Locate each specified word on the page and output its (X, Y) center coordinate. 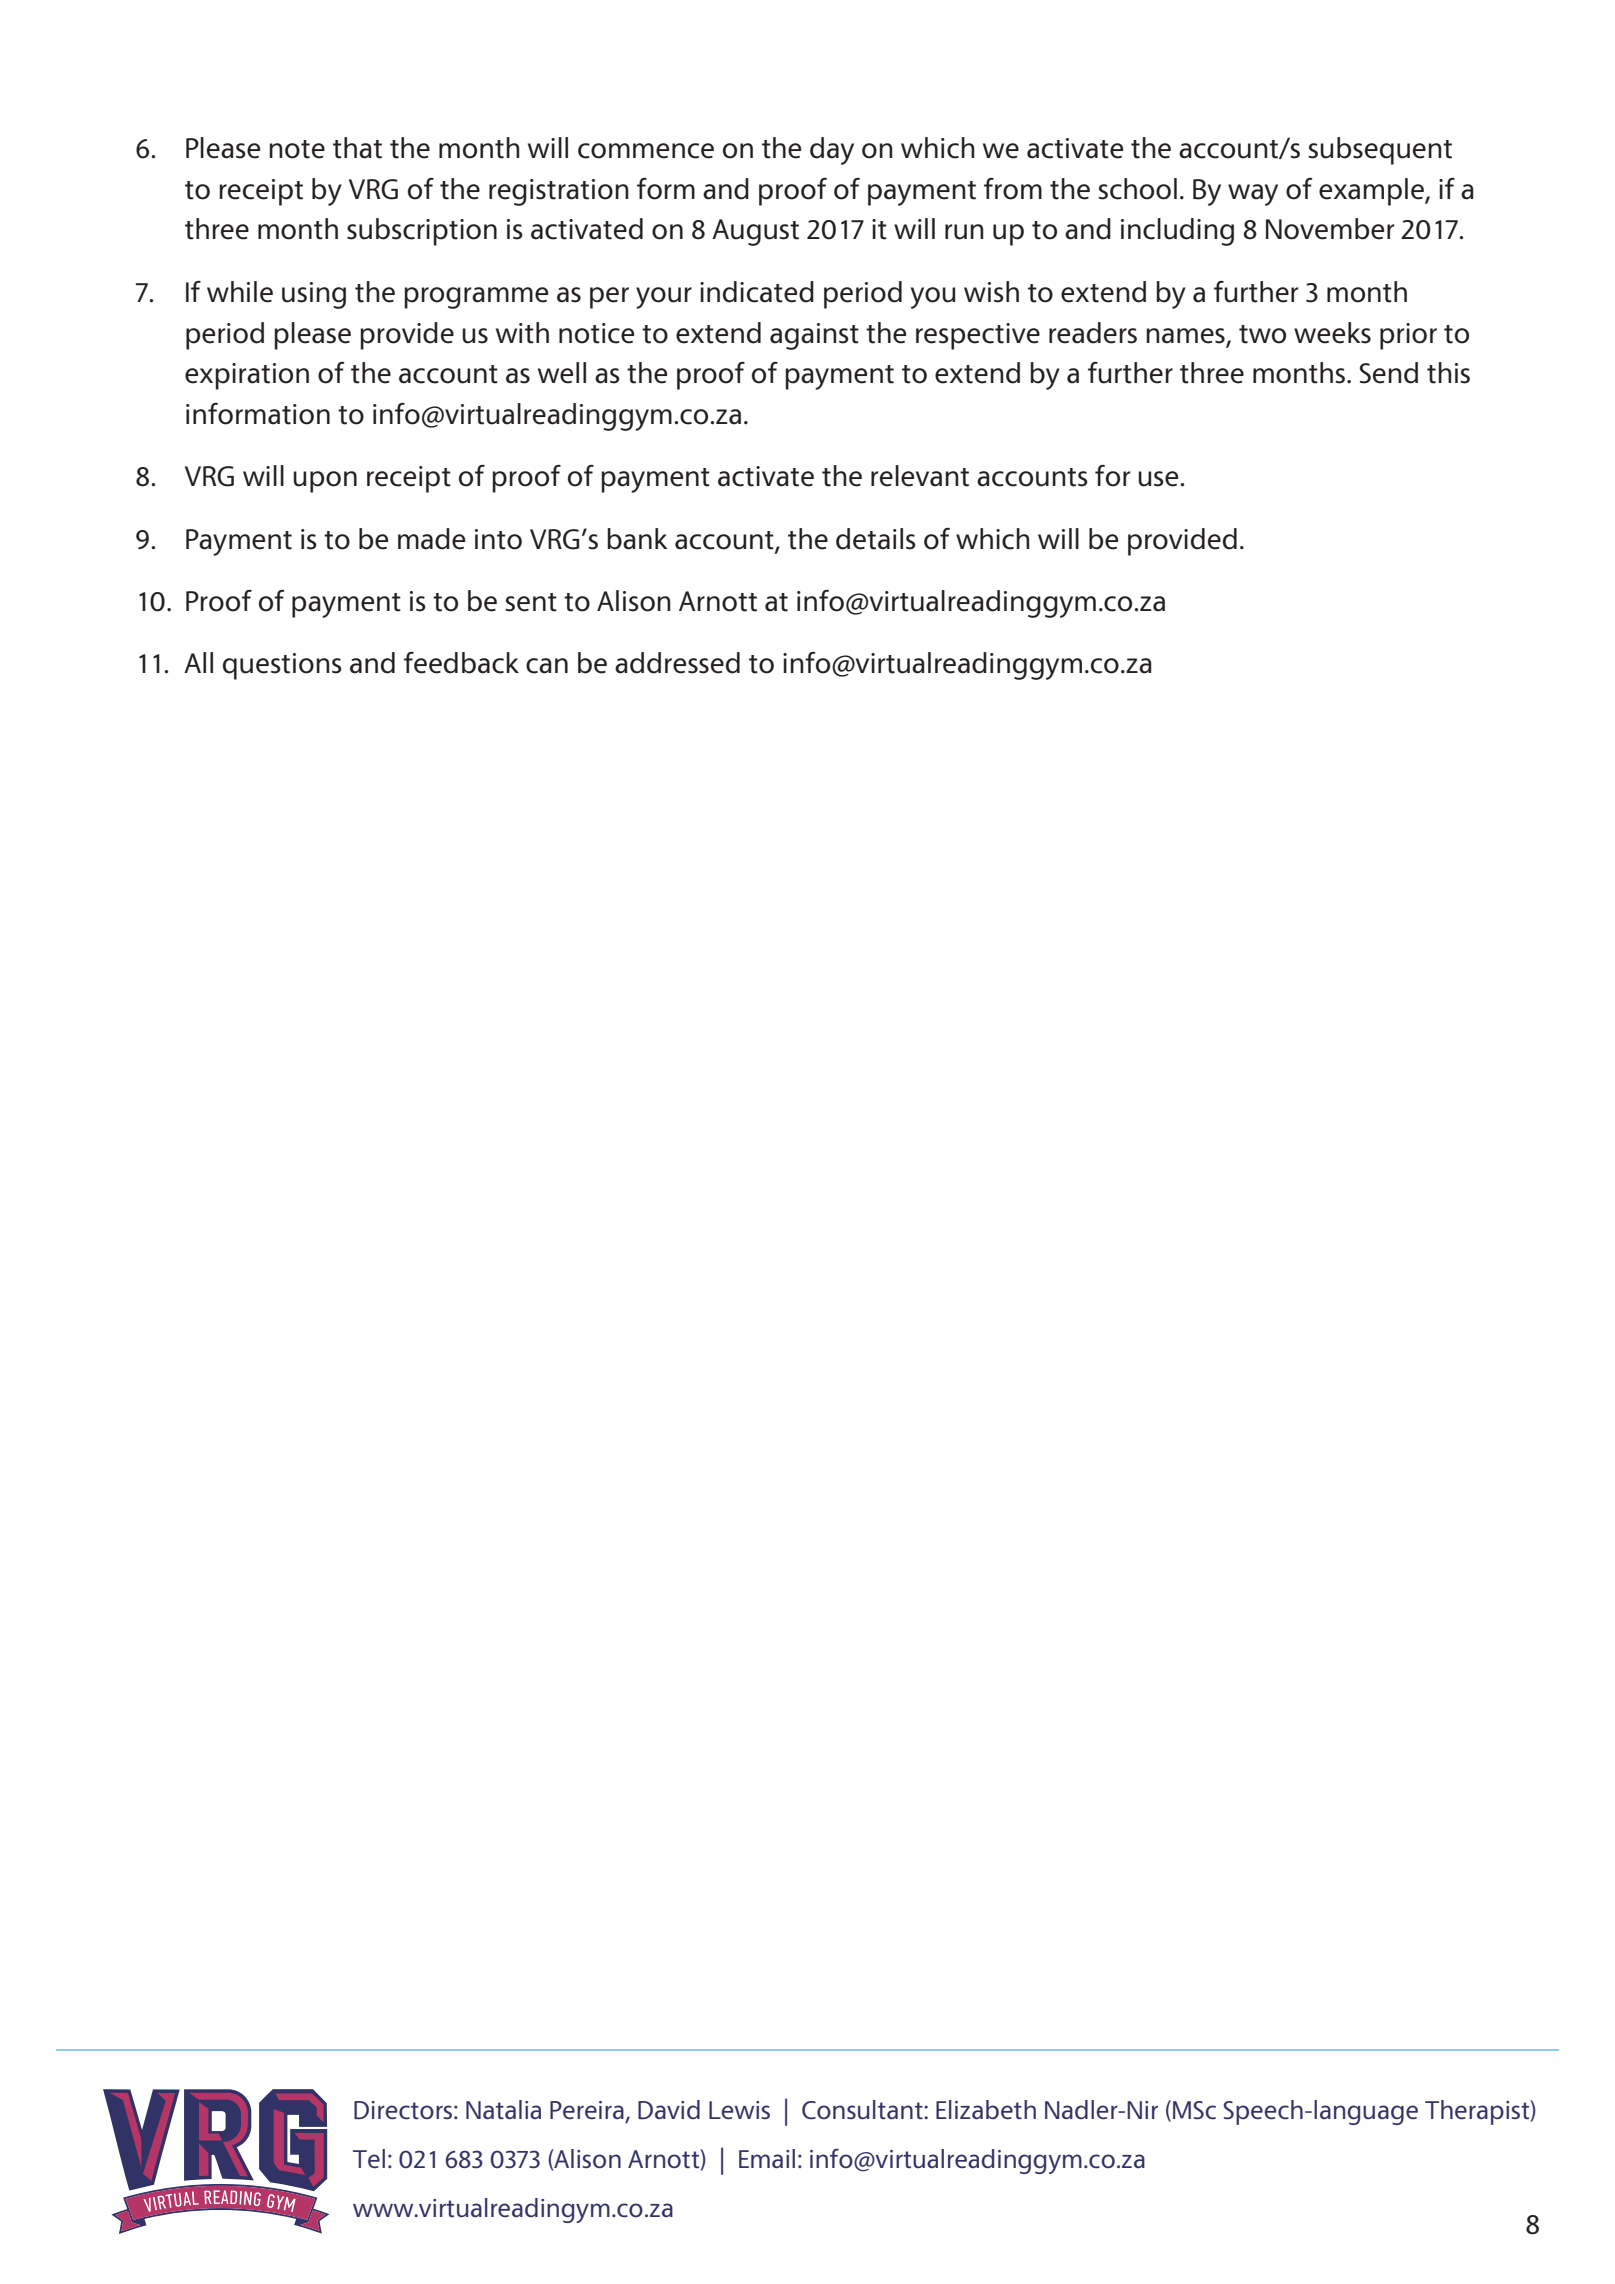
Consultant (863, 2110)
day (832, 151)
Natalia (503, 2110)
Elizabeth (986, 2110)
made (431, 539)
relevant (920, 476)
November (1330, 229)
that (357, 148)
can (547, 666)
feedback (461, 663)
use (1159, 479)
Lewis (739, 2110)
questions (282, 666)
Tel (369, 2159)
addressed (677, 663)
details (876, 539)
